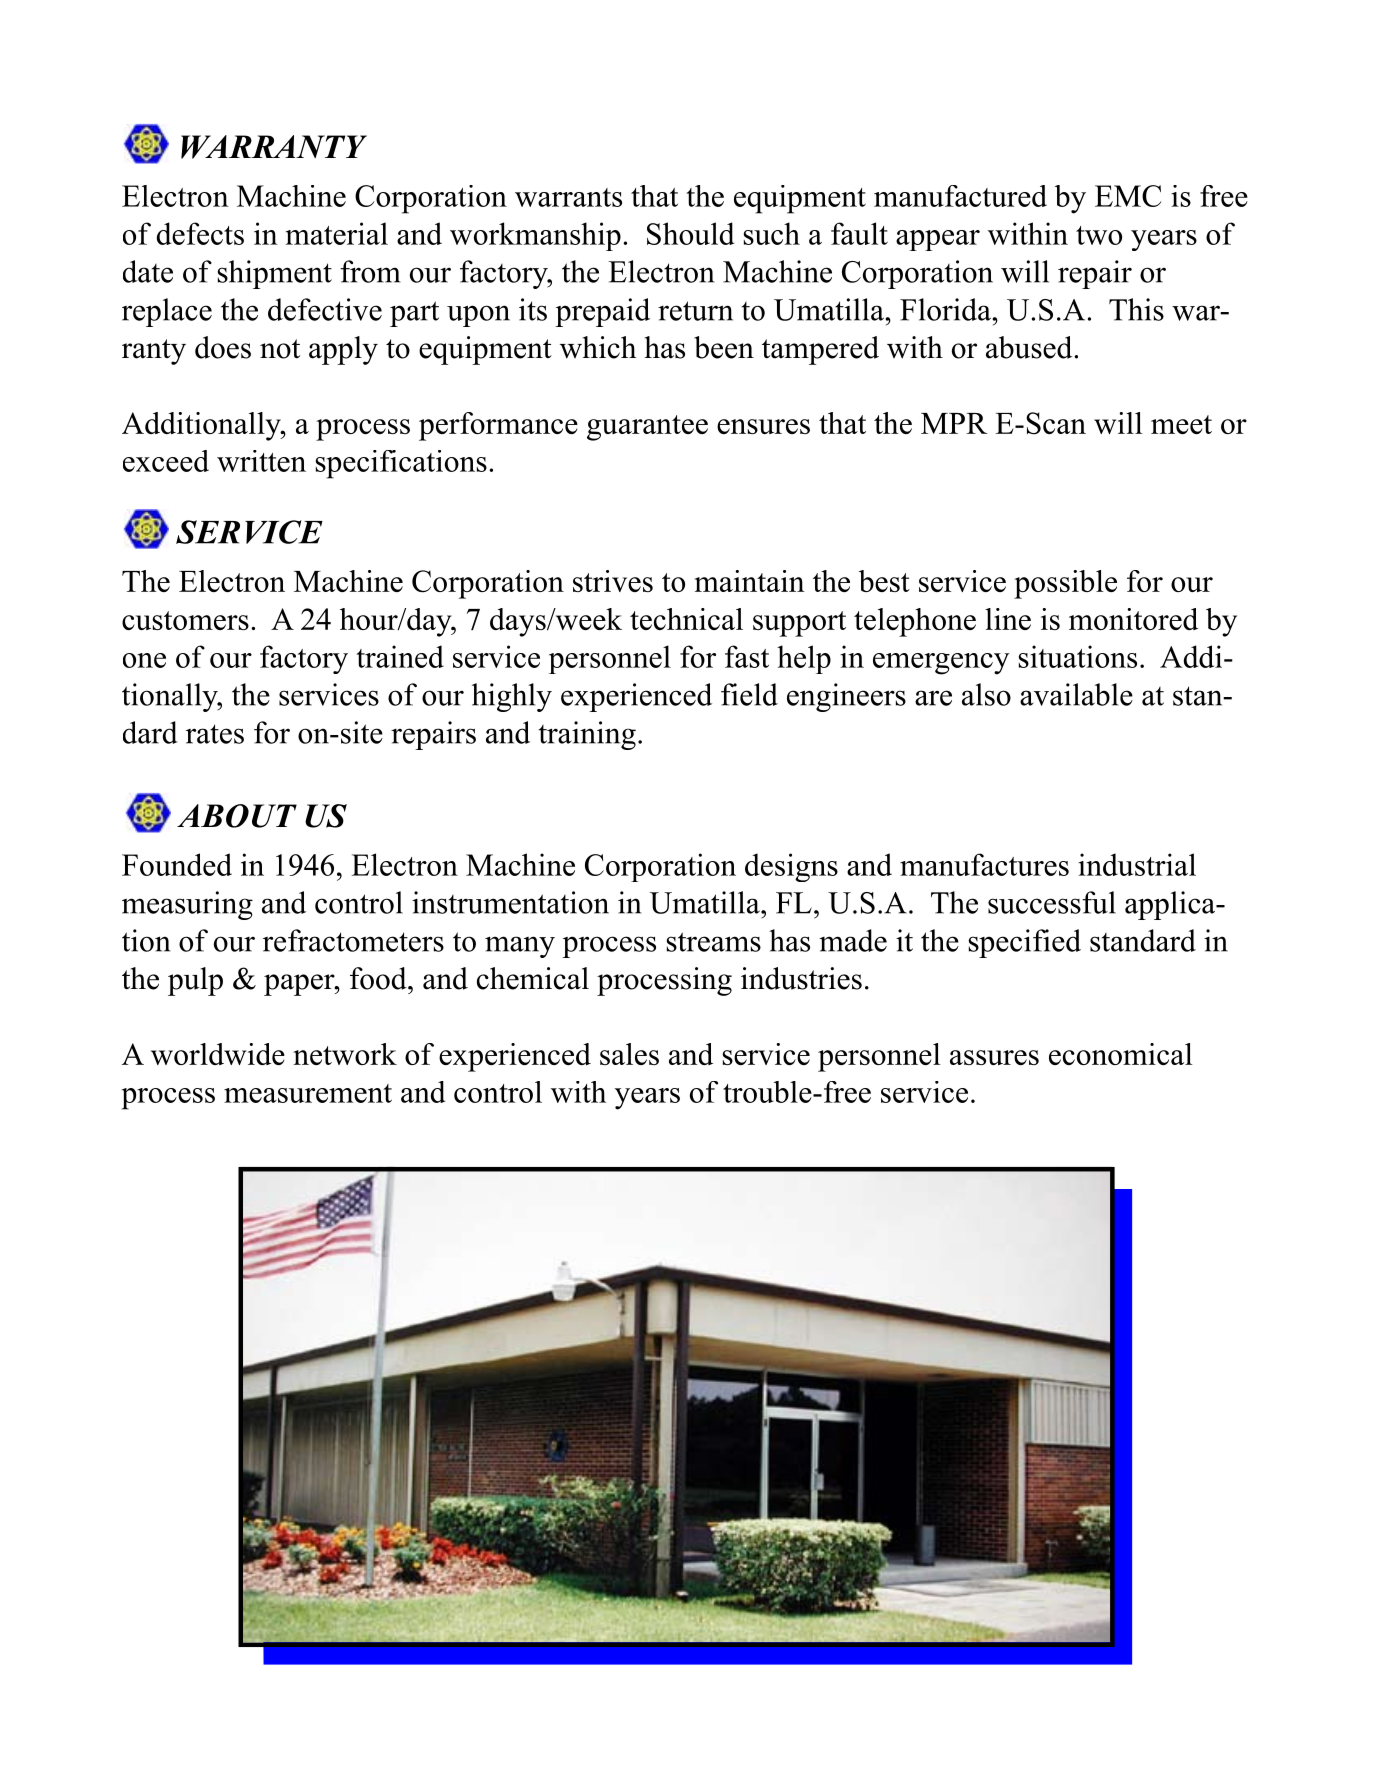 The image size is (1378, 1784). What do you see at coordinates (1128, 196) in the screenshot?
I see `EMC` at bounding box center [1128, 196].
